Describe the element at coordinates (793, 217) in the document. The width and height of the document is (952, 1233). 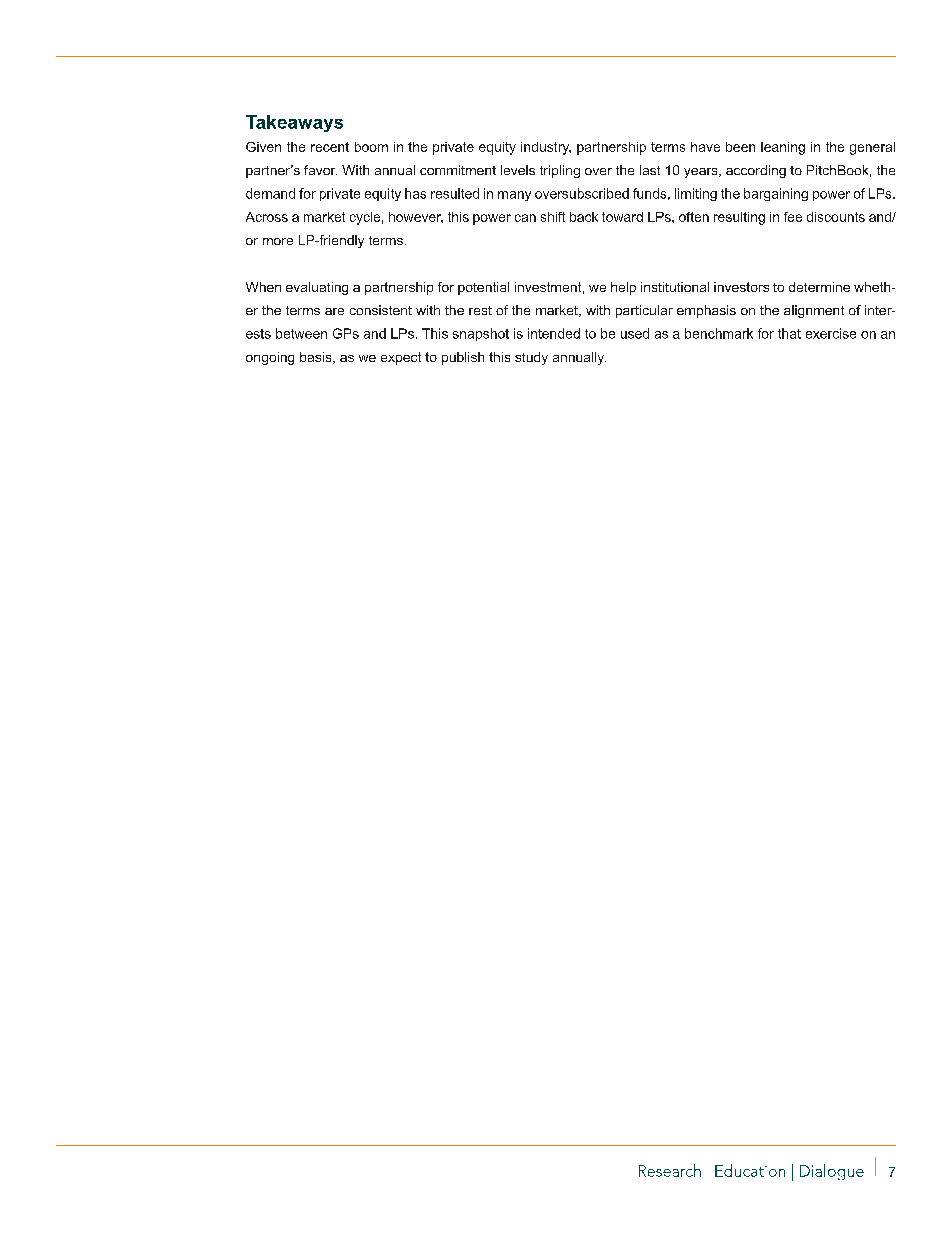
I see `fee` at that location.
